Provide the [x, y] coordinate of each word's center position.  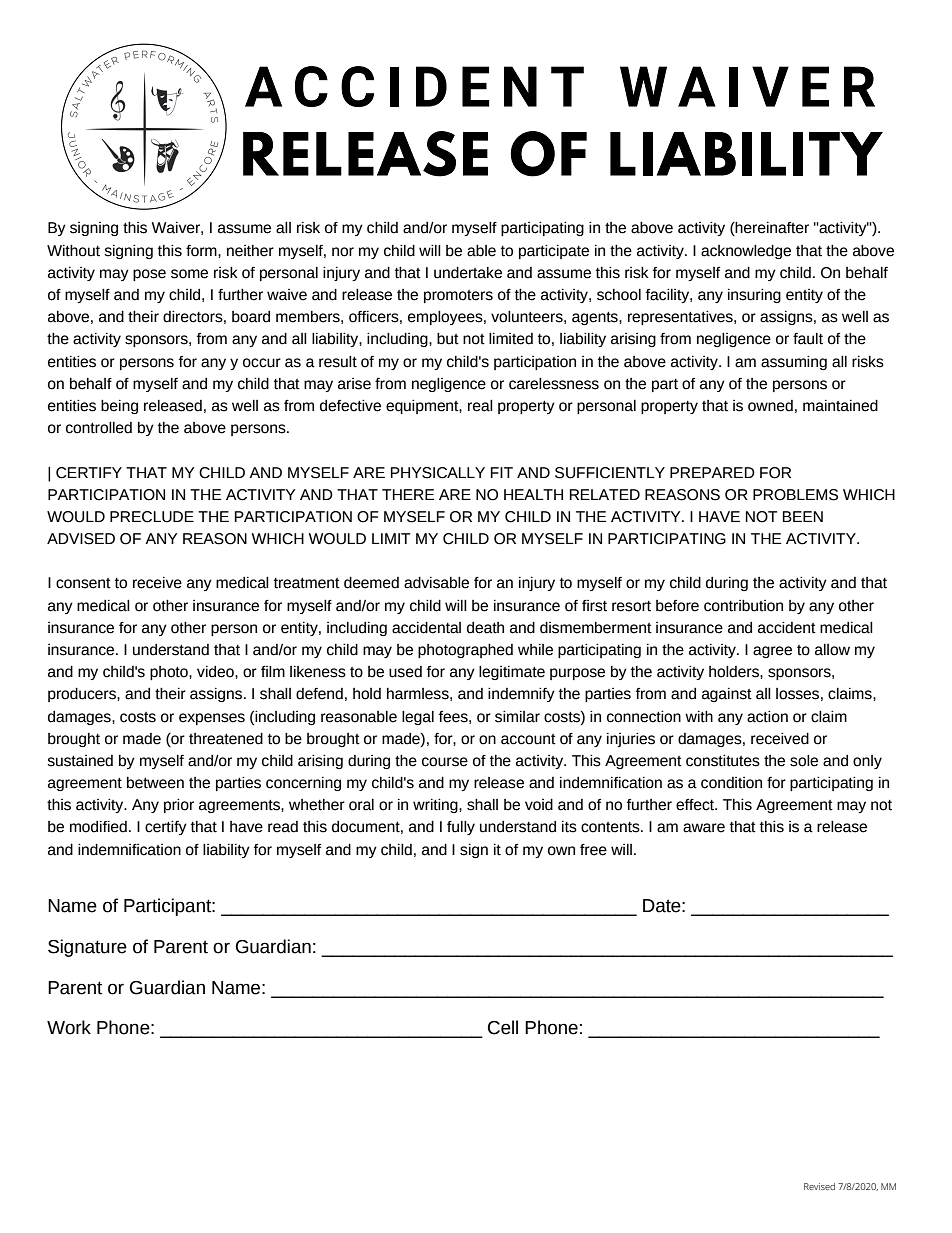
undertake [468, 273]
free [593, 850]
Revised [819, 1186]
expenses [212, 719]
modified [98, 827]
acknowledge [746, 252]
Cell [503, 1027]
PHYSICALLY [438, 473]
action [767, 717]
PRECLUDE [152, 517]
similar [517, 717]
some [189, 274]
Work [69, 1027]
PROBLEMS [795, 495]
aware [704, 828]
